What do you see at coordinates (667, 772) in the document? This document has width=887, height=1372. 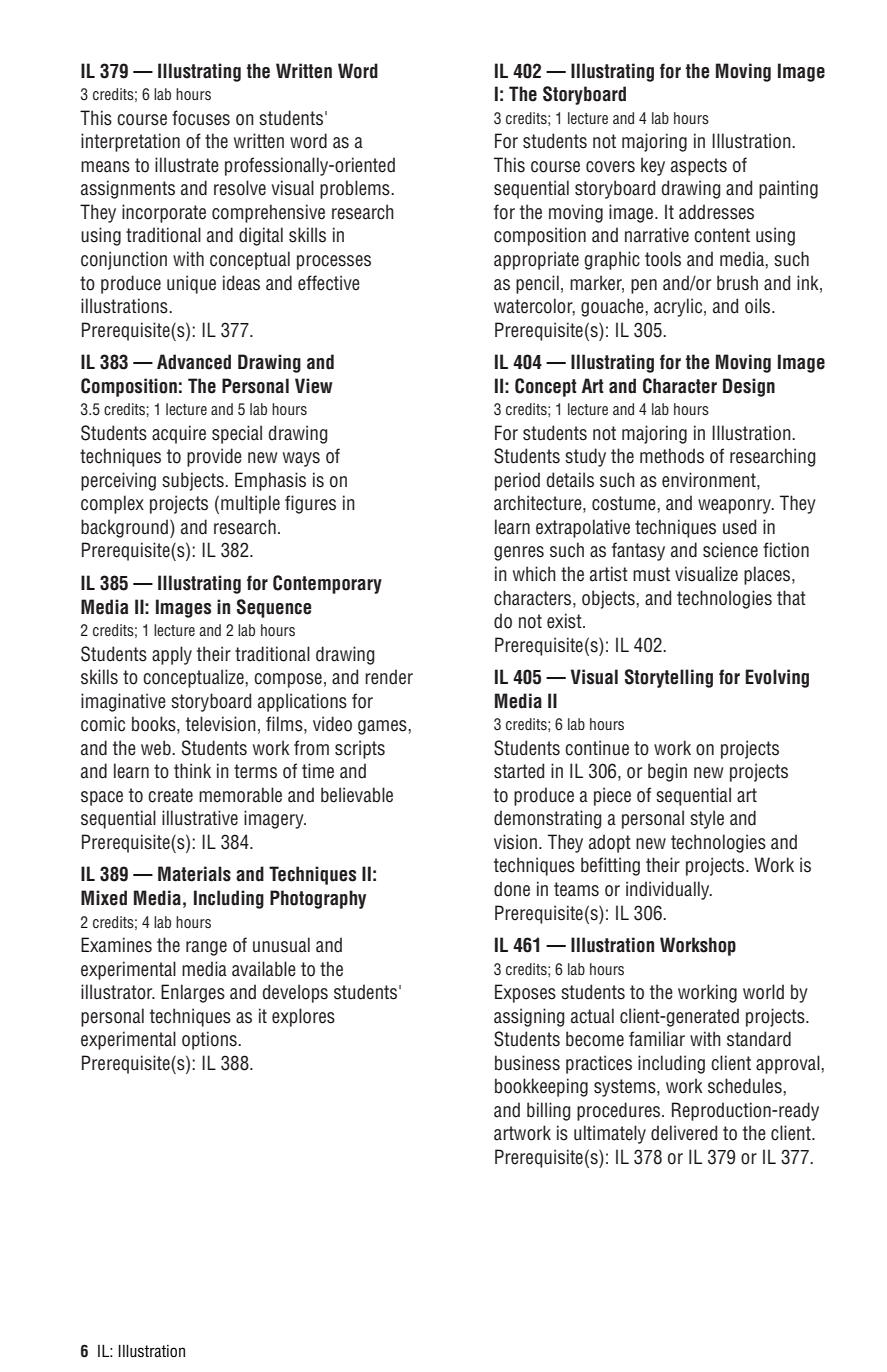 I see `begin` at bounding box center [667, 772].
